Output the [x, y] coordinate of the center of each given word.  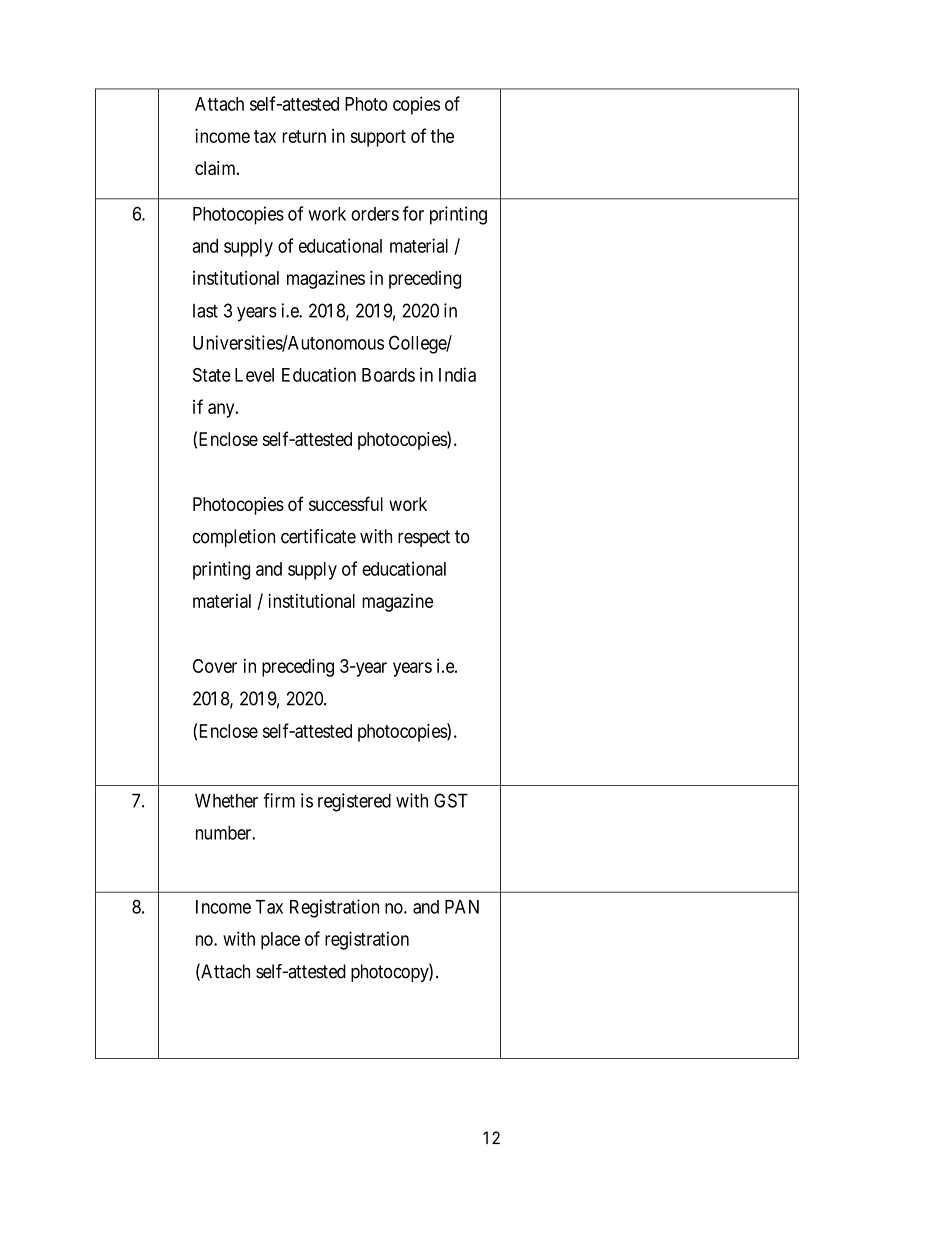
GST [451, 800]
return [304, 136]
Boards [388, 375]
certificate [318, 536]
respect [424, 538]
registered [354, 802]
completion [234, 538]
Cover [215, 666]
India [457, 374]
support [378, 138]
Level [254, 375]
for [413, 213]
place [280, 941]
